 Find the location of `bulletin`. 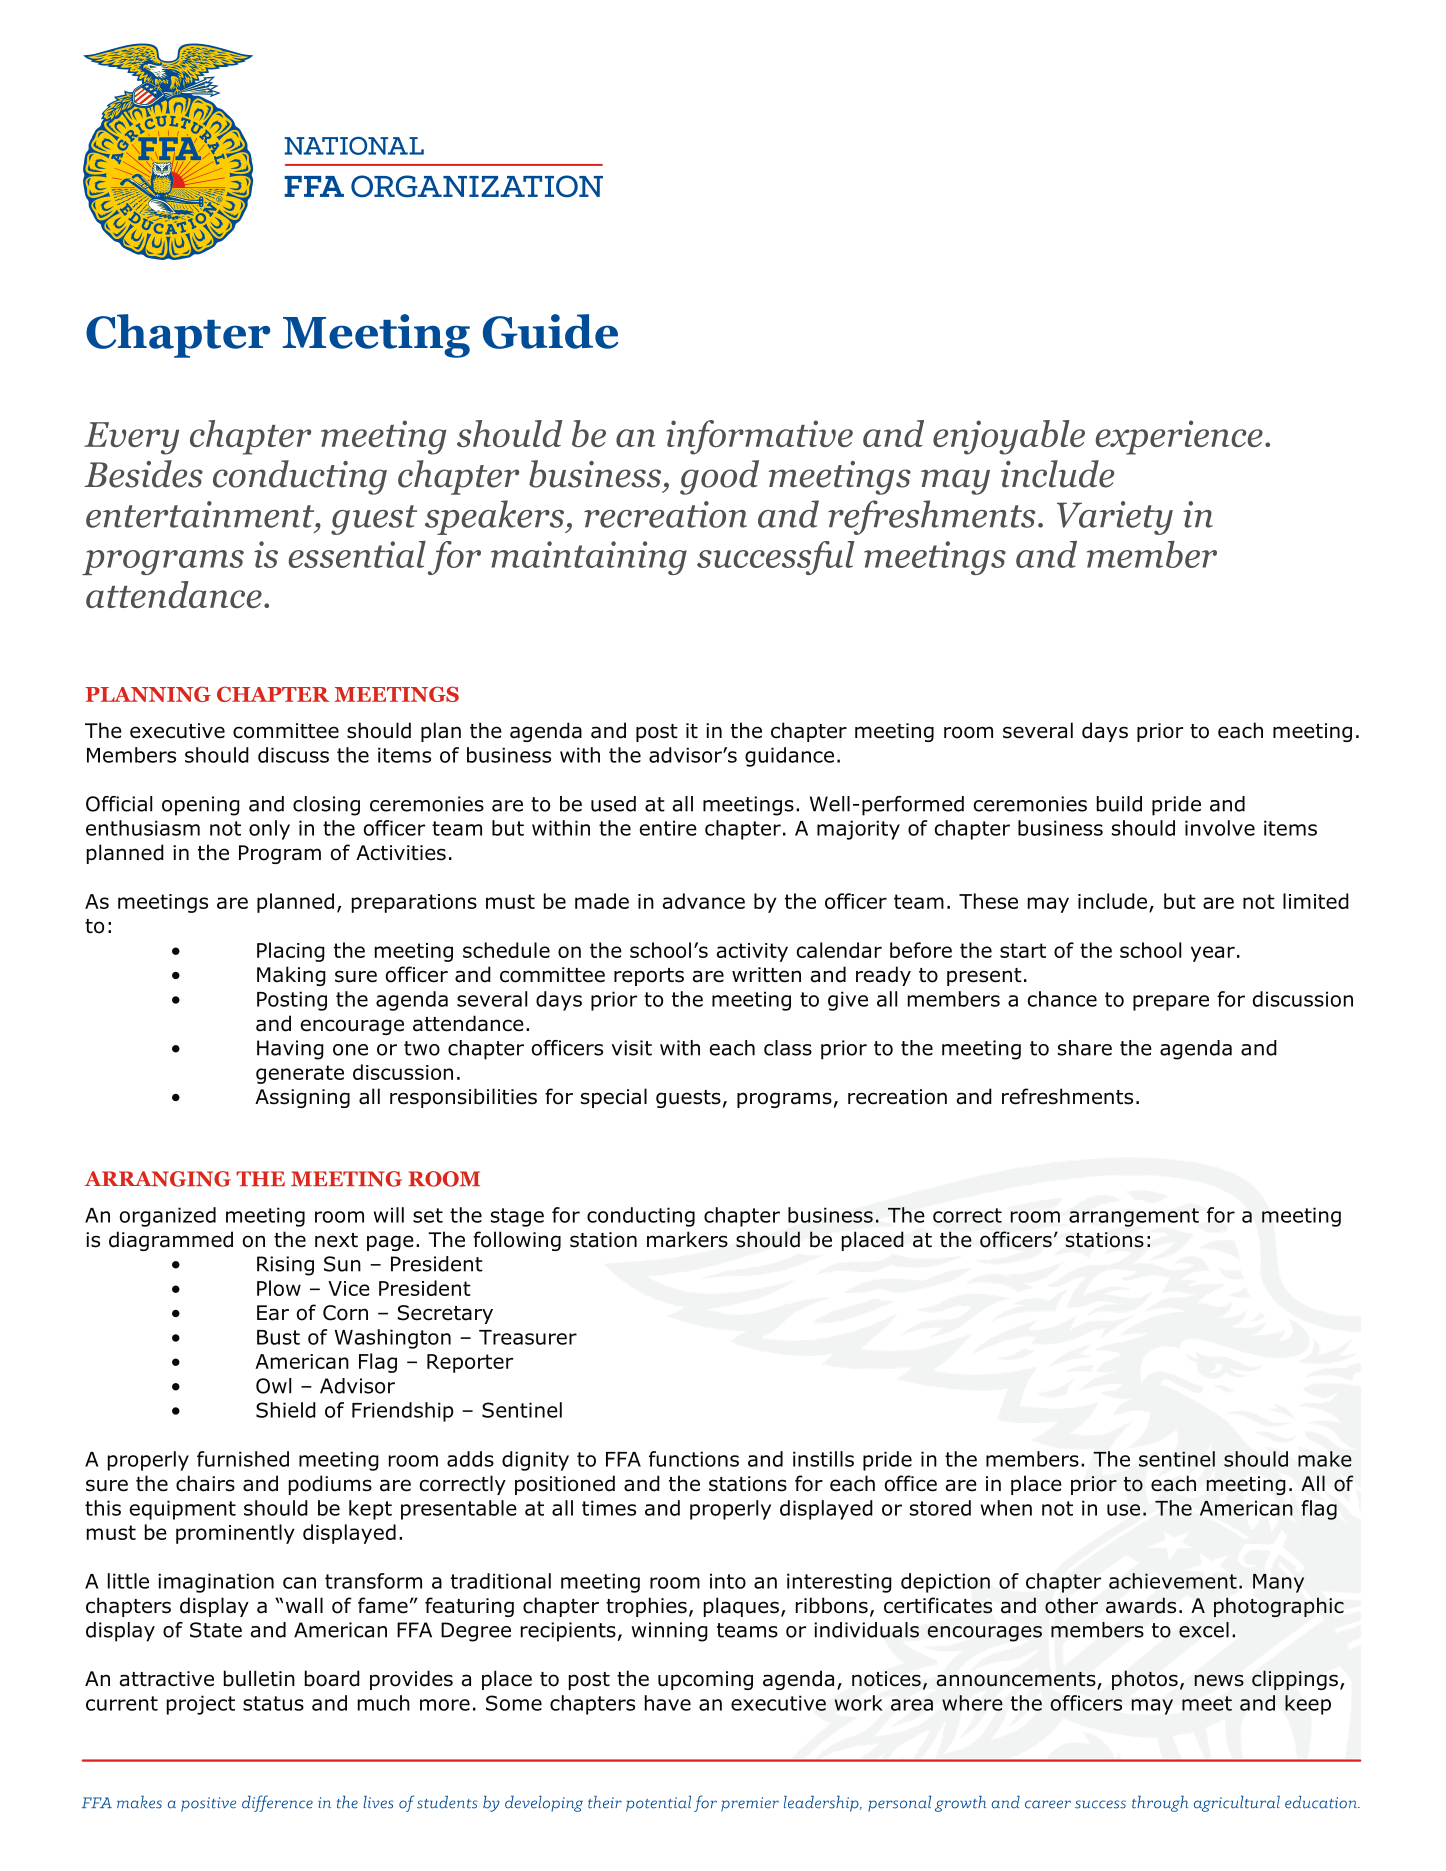

bulletin is located at coordinates (259, 1678).
